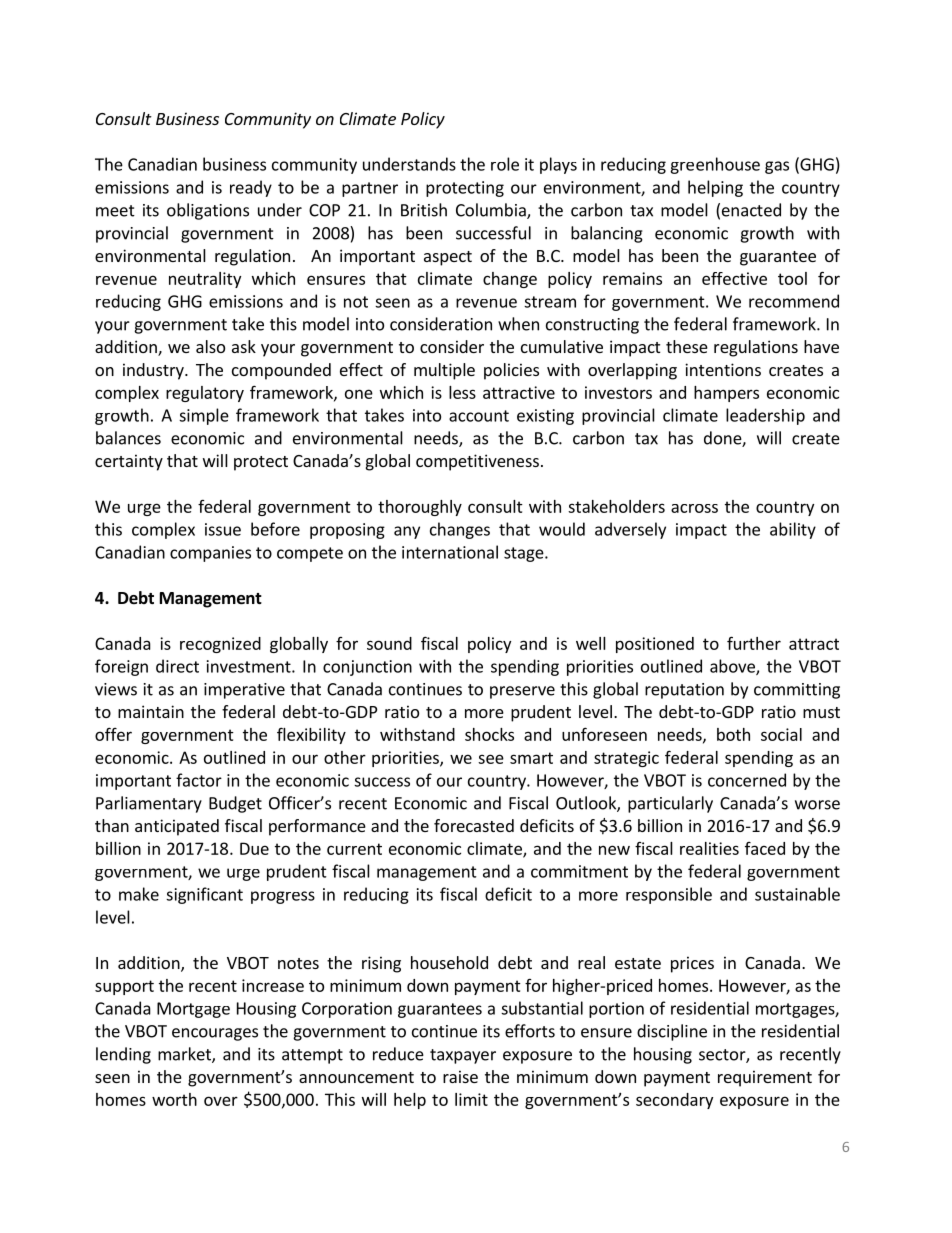 The image size is (952, 1233). I want to click on Columbia, so click(492, 211).
